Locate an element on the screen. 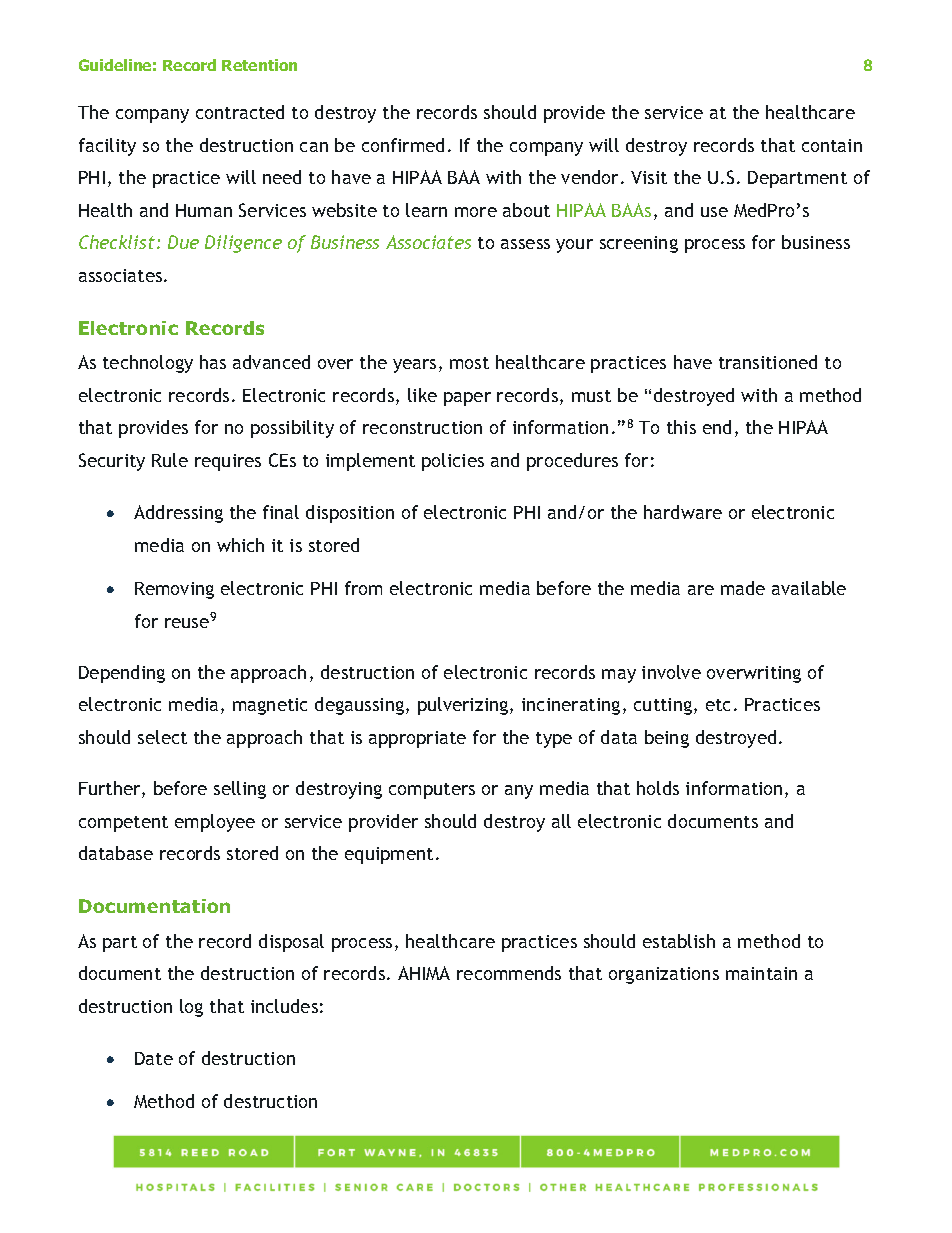 The image size is (952, 1233). made is located at coordinates (743, 588).
